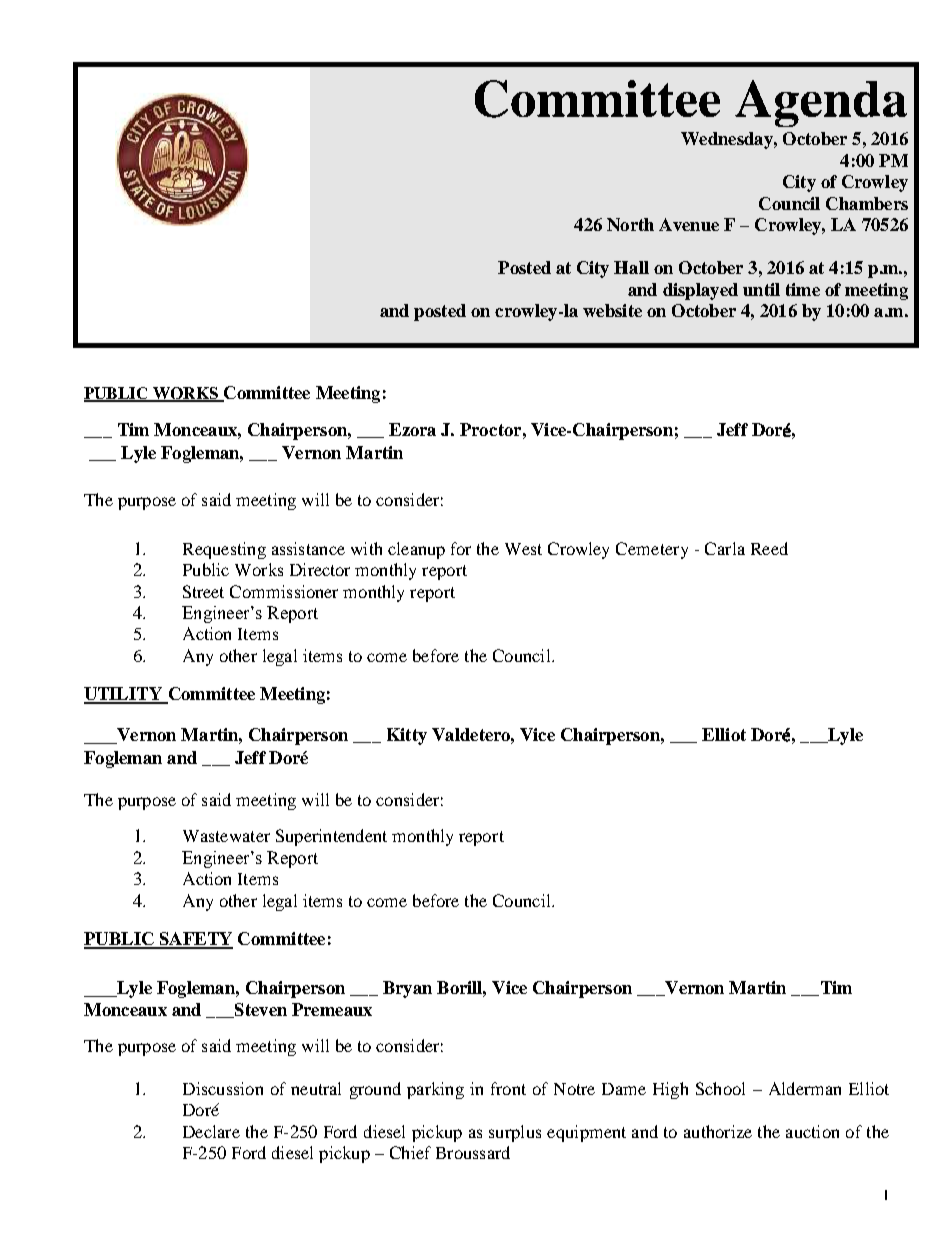  What do you see at coordinates (812, 1131) in the document?
I see `auction` at bounding box center [812, 1131].
